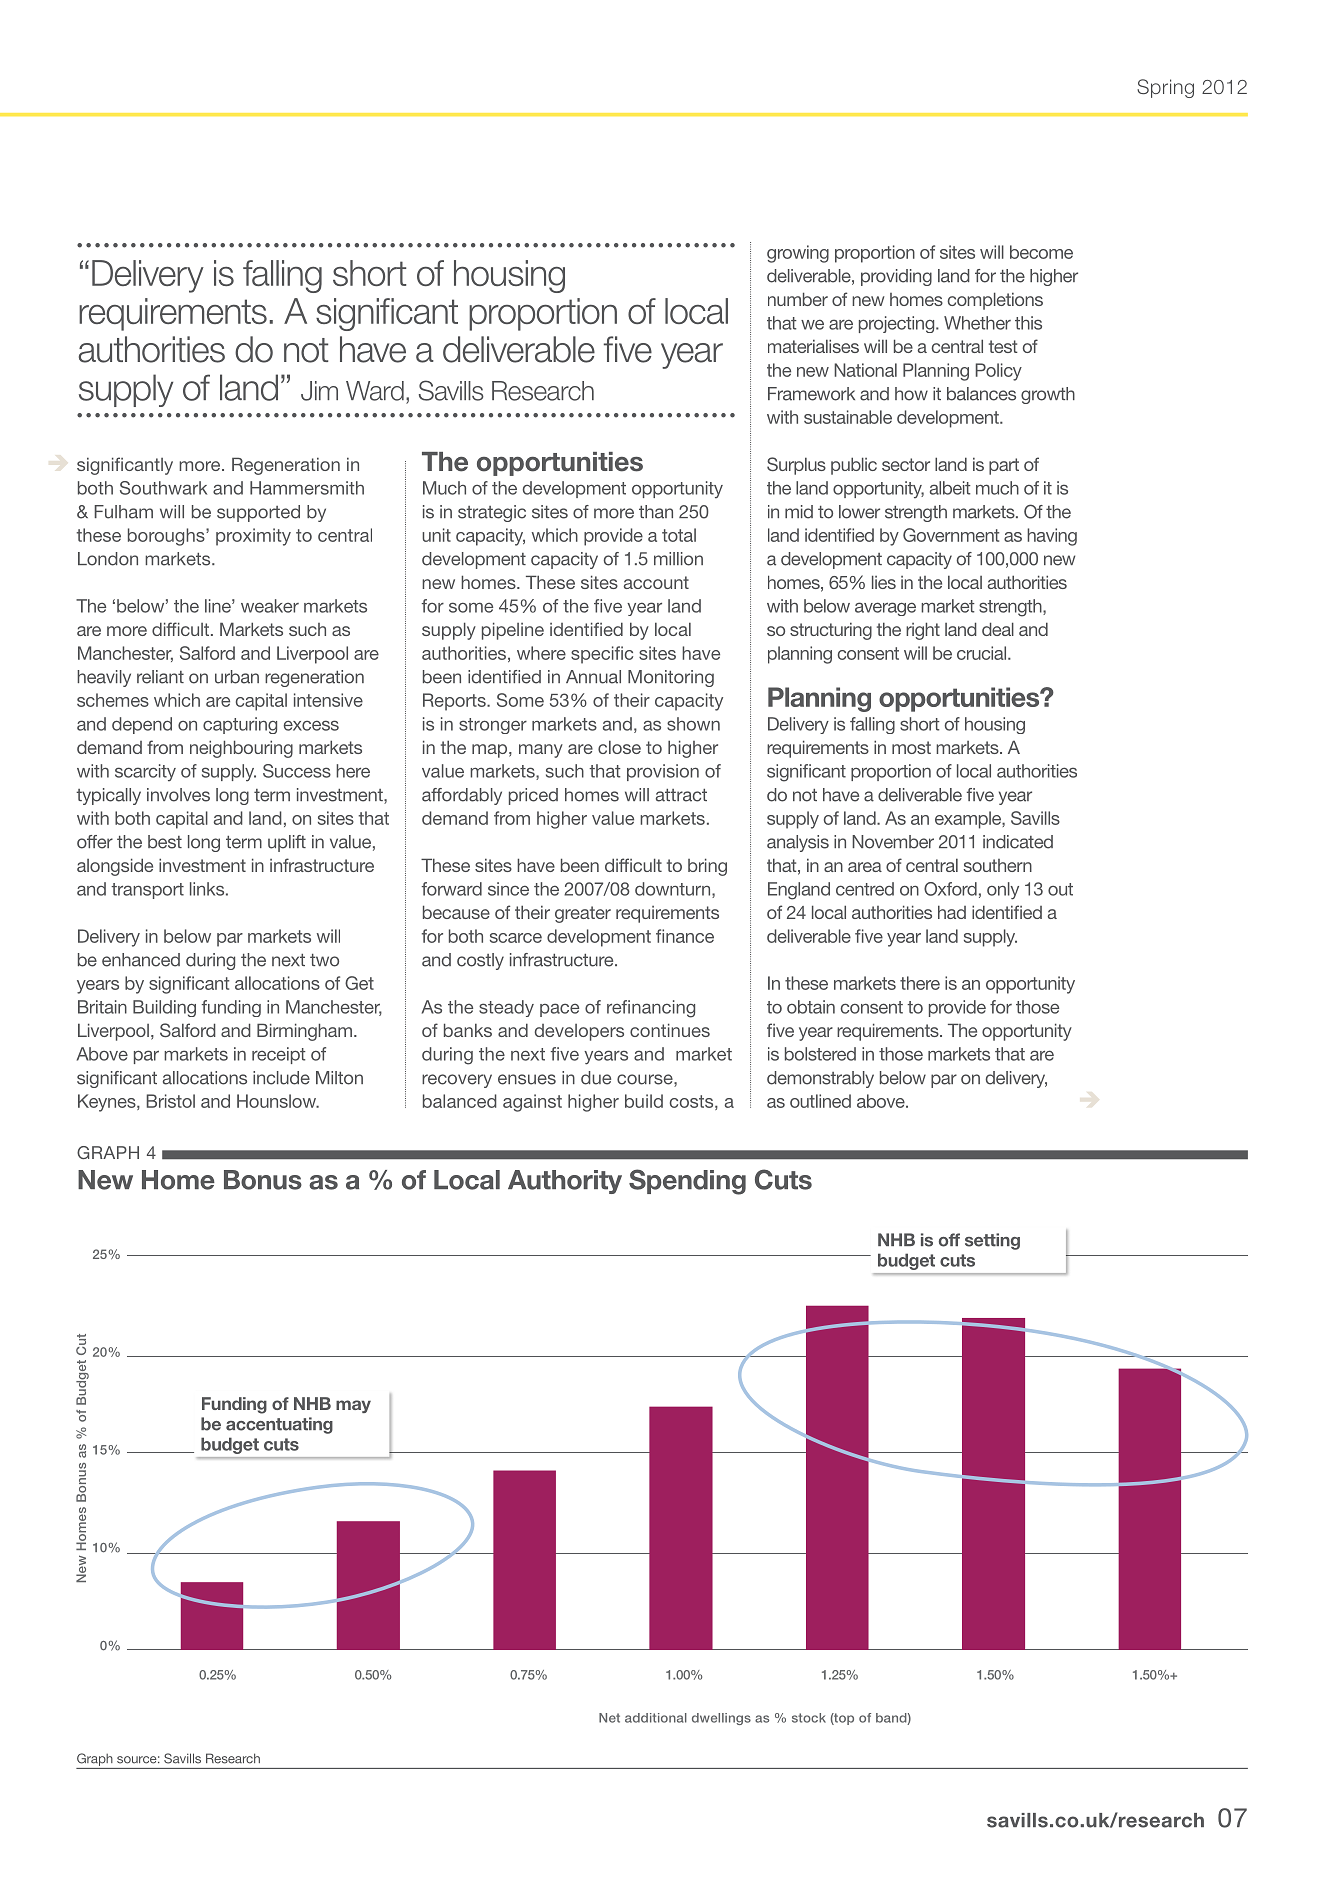  I want to click on only, so click(1003, 891).
